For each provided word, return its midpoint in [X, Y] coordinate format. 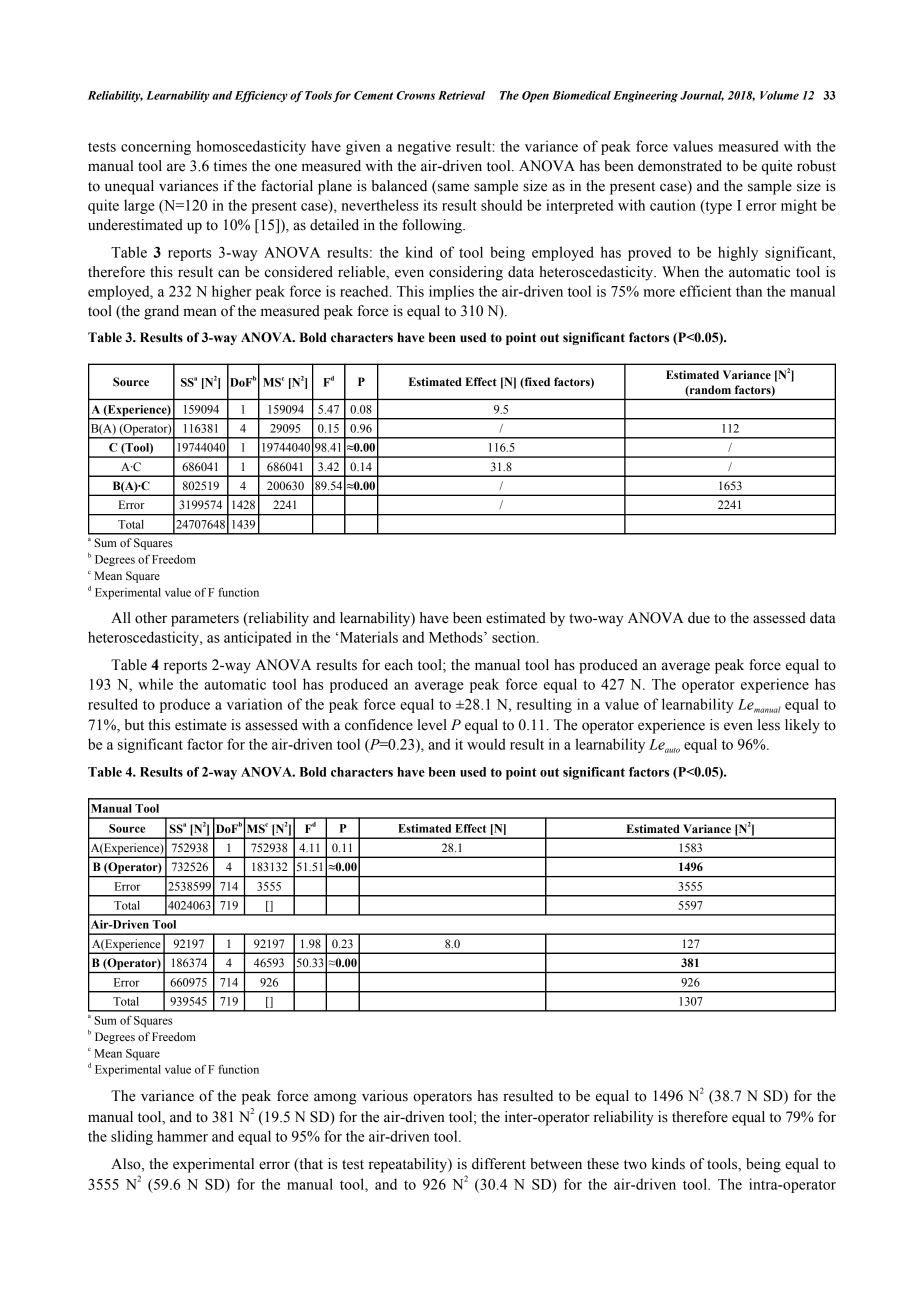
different [499, 1164]
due [699, 618]
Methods [457, 637]
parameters [205, 620]
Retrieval [461, 95]
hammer [182, 1136]
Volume [779, 95]
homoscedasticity [251, 147]
